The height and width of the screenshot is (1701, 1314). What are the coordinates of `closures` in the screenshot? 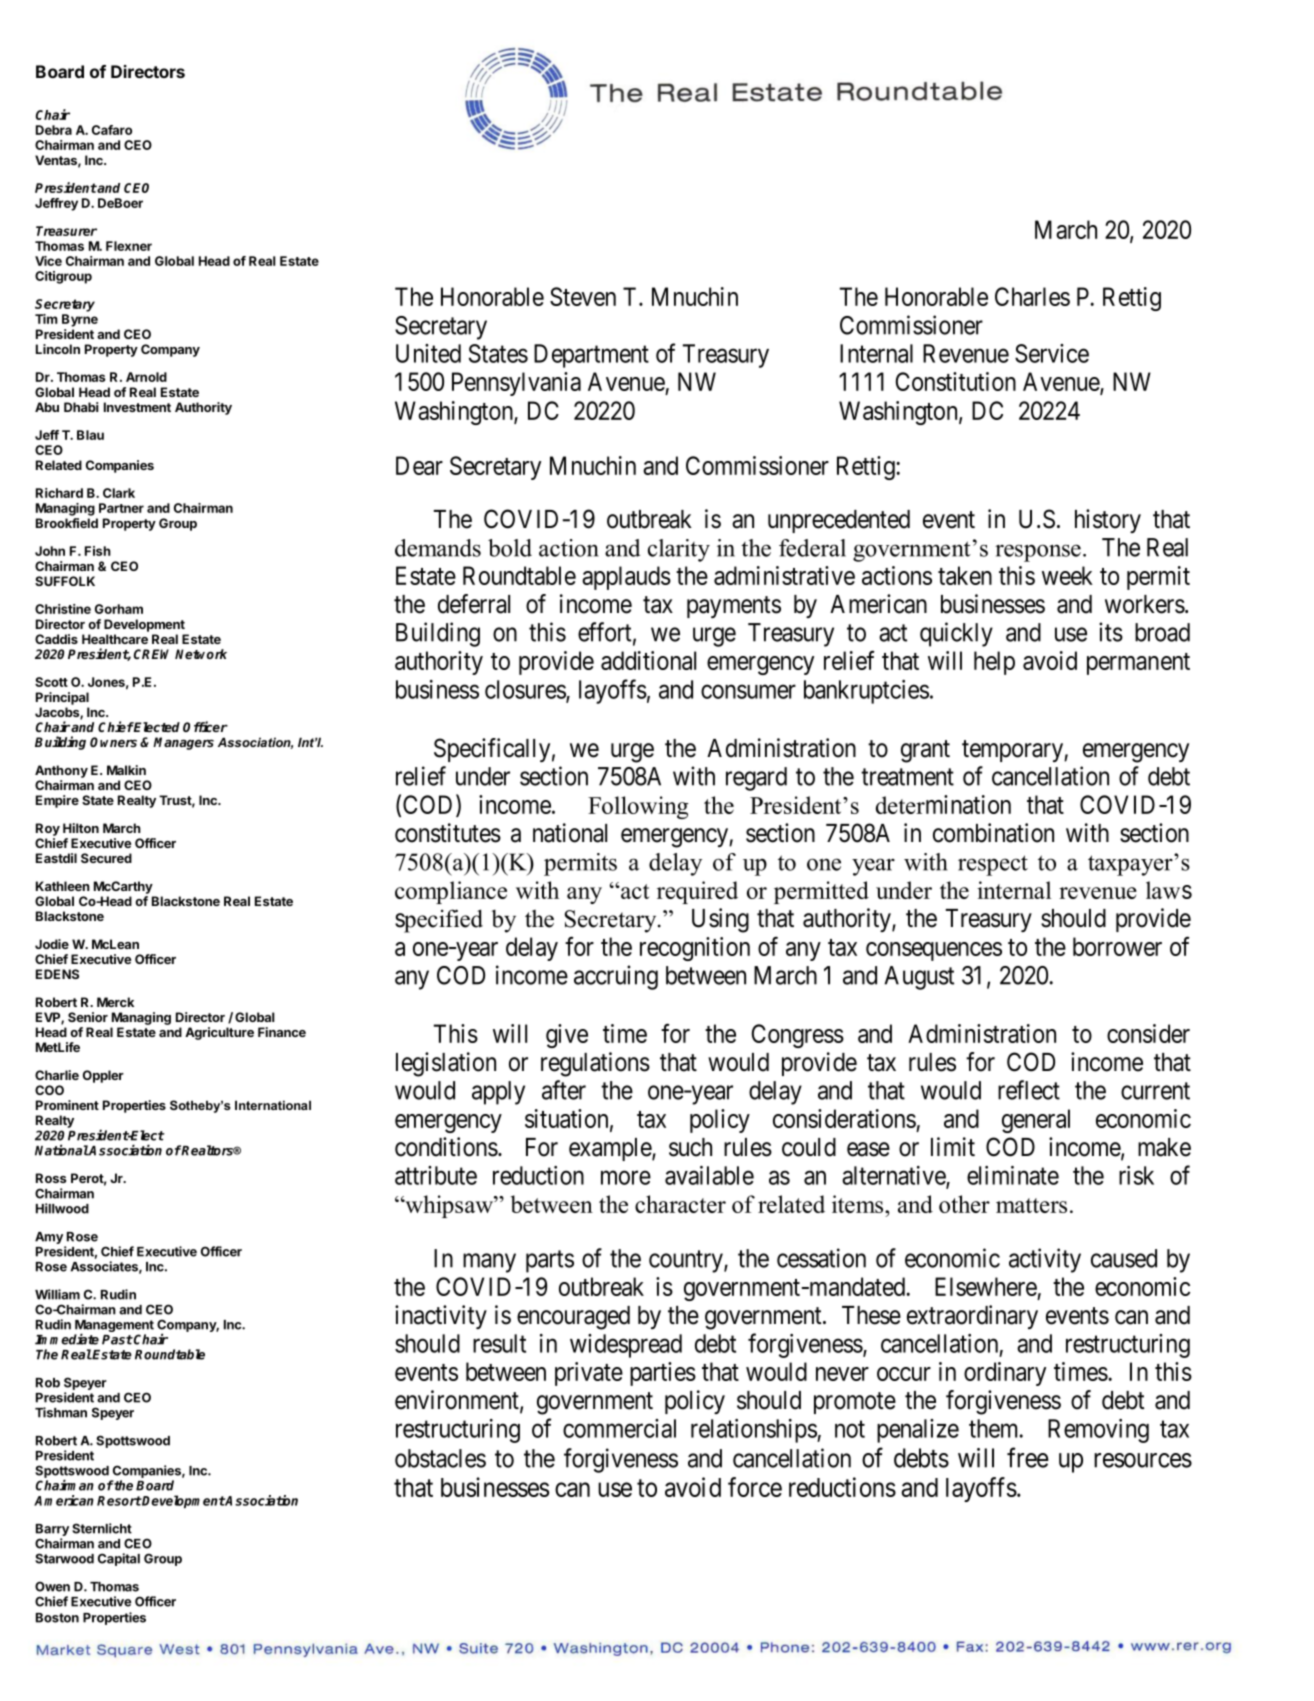 It's located at (526, 690).
